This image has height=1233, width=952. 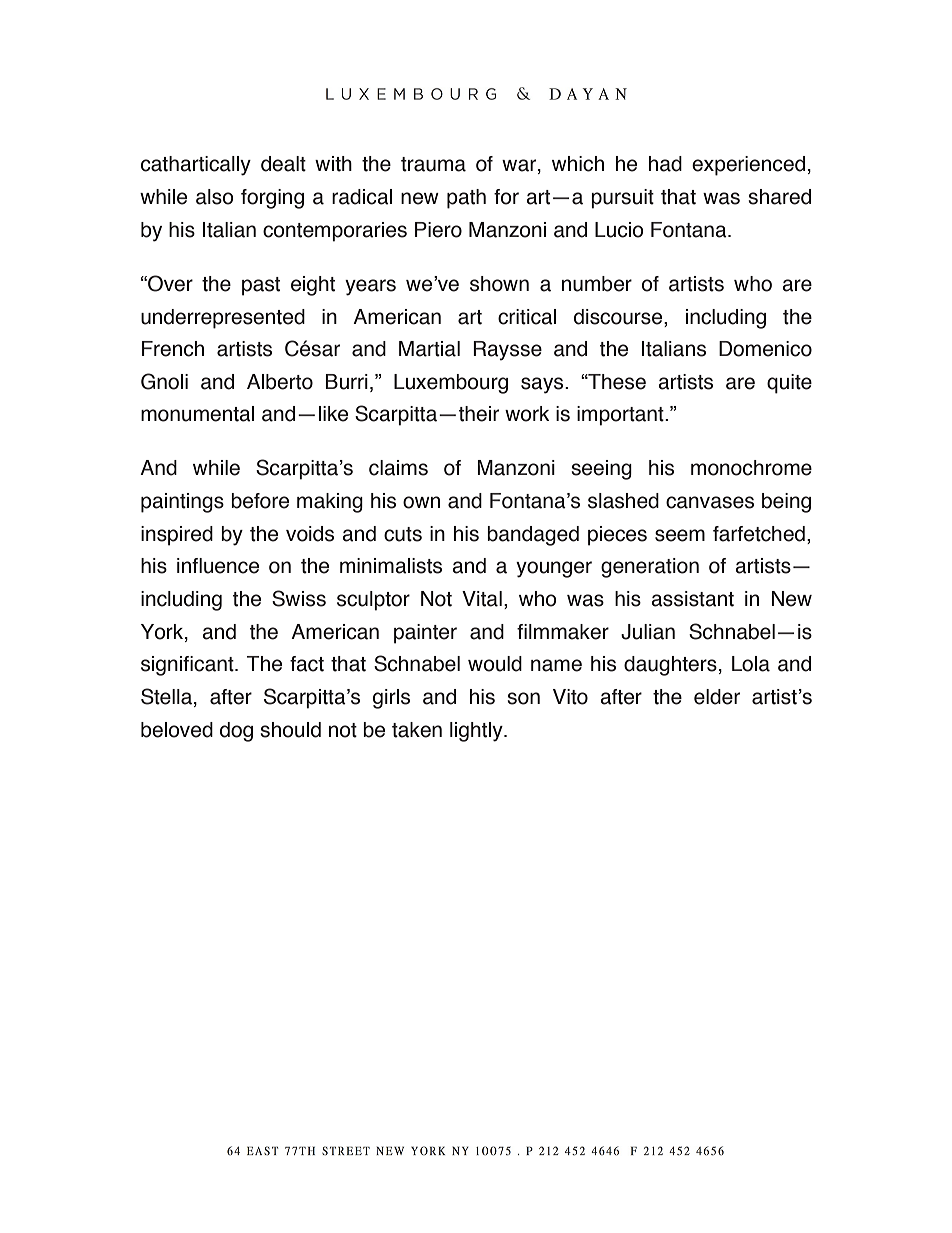 What do you see at coordinates (223, 319) in the image?
I see `underrepresented` at bounding box center [223, 319].
